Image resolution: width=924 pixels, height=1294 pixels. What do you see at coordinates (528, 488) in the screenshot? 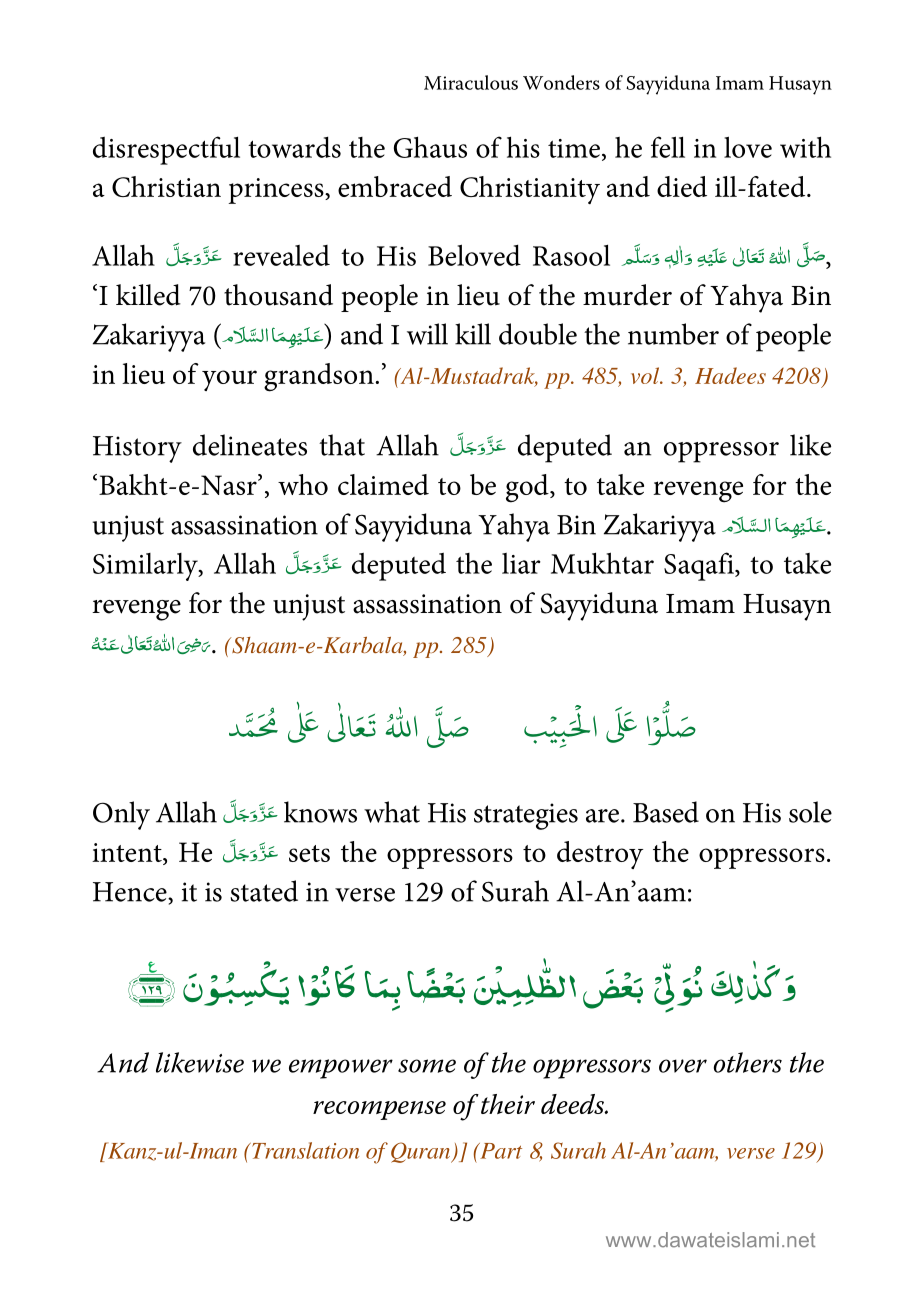
I see `god` at bounding box center [528, 488].
